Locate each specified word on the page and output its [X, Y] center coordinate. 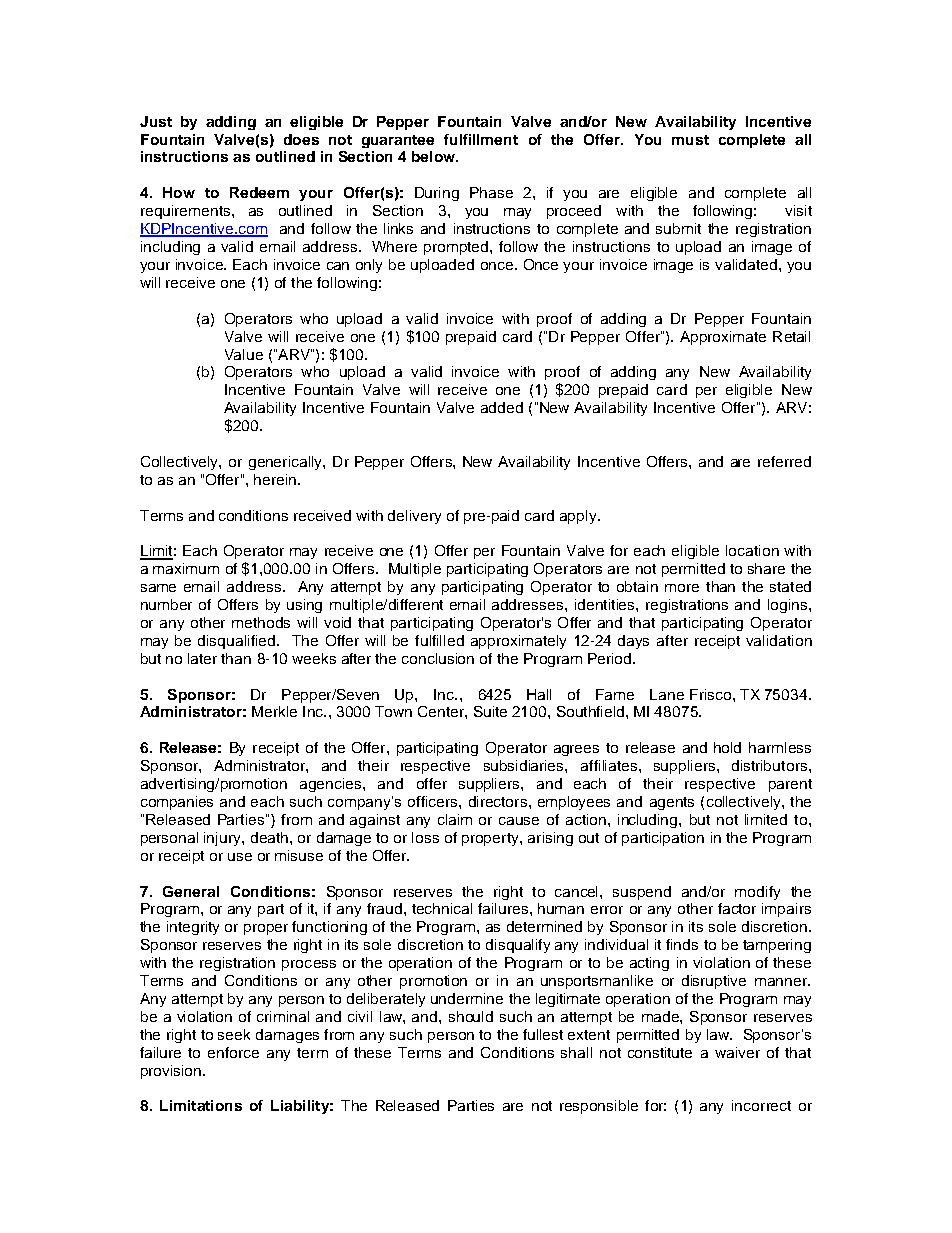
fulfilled [439, 640]
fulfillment [481, 139]
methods [261, 622]
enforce [233, 1052]
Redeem [259, 192]
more [682, 588]
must [690, 140]
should [471, 1016]
